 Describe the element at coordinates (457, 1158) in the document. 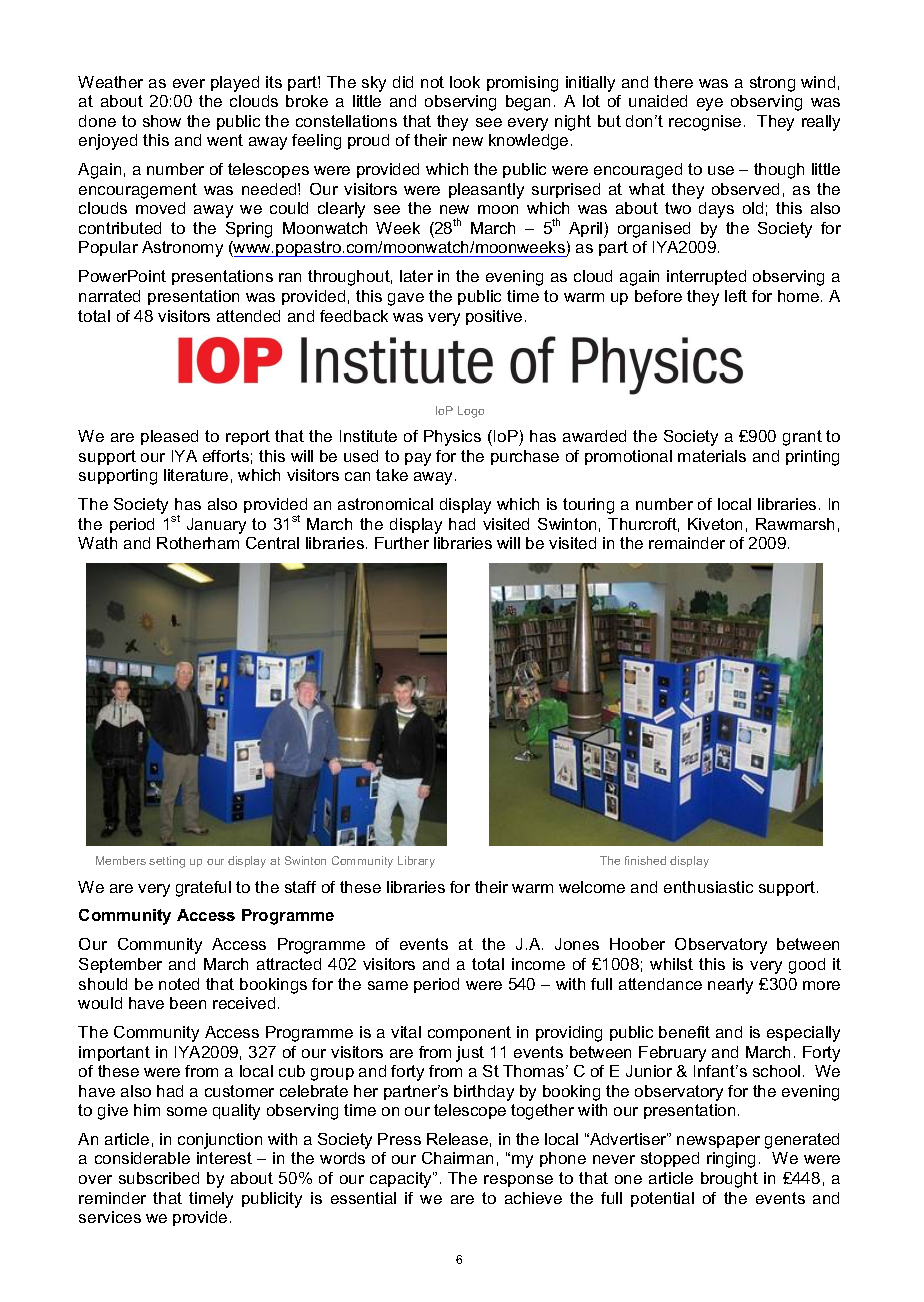

I see `Chairman` at that location.
